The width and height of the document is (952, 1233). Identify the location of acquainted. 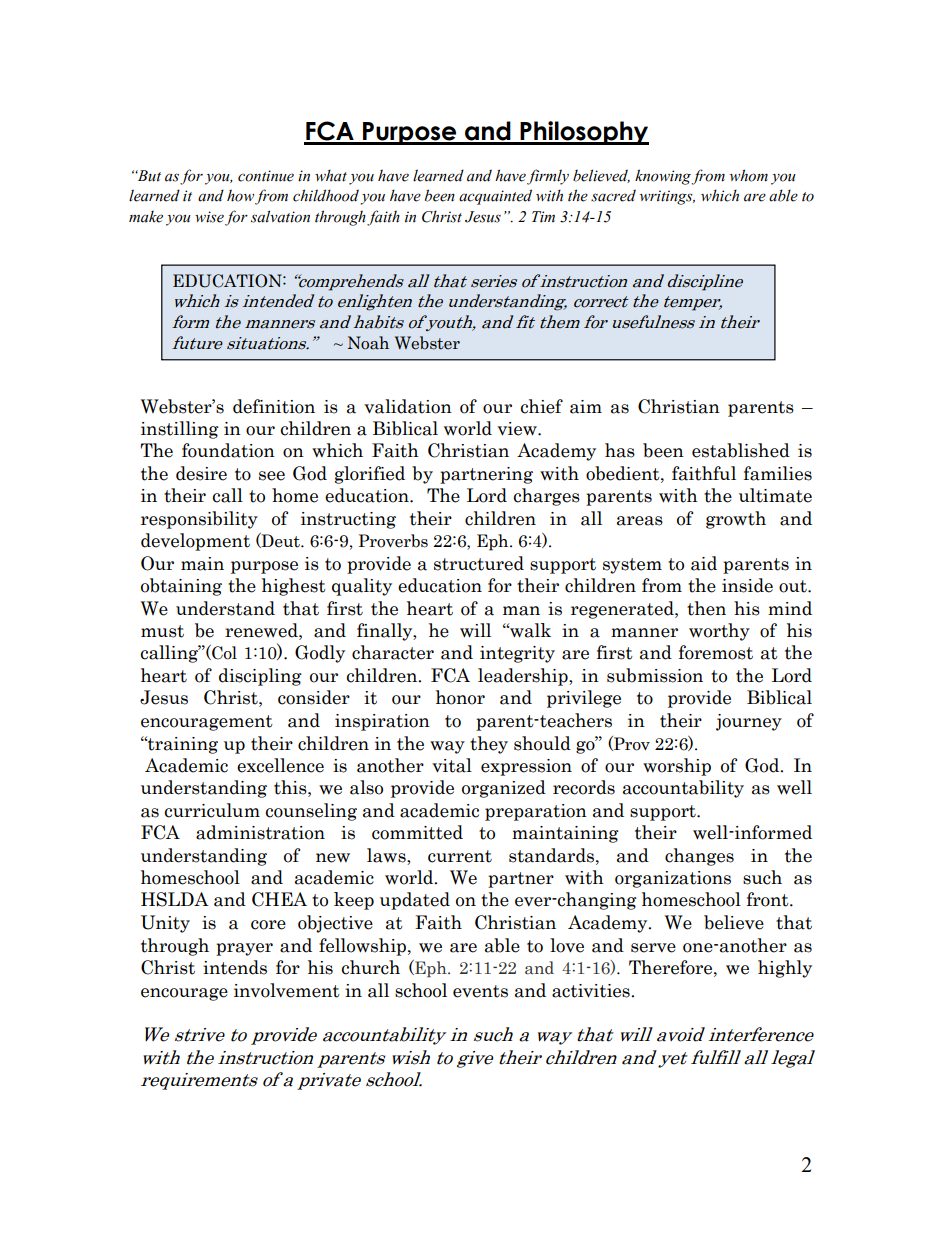
(495, 197).
